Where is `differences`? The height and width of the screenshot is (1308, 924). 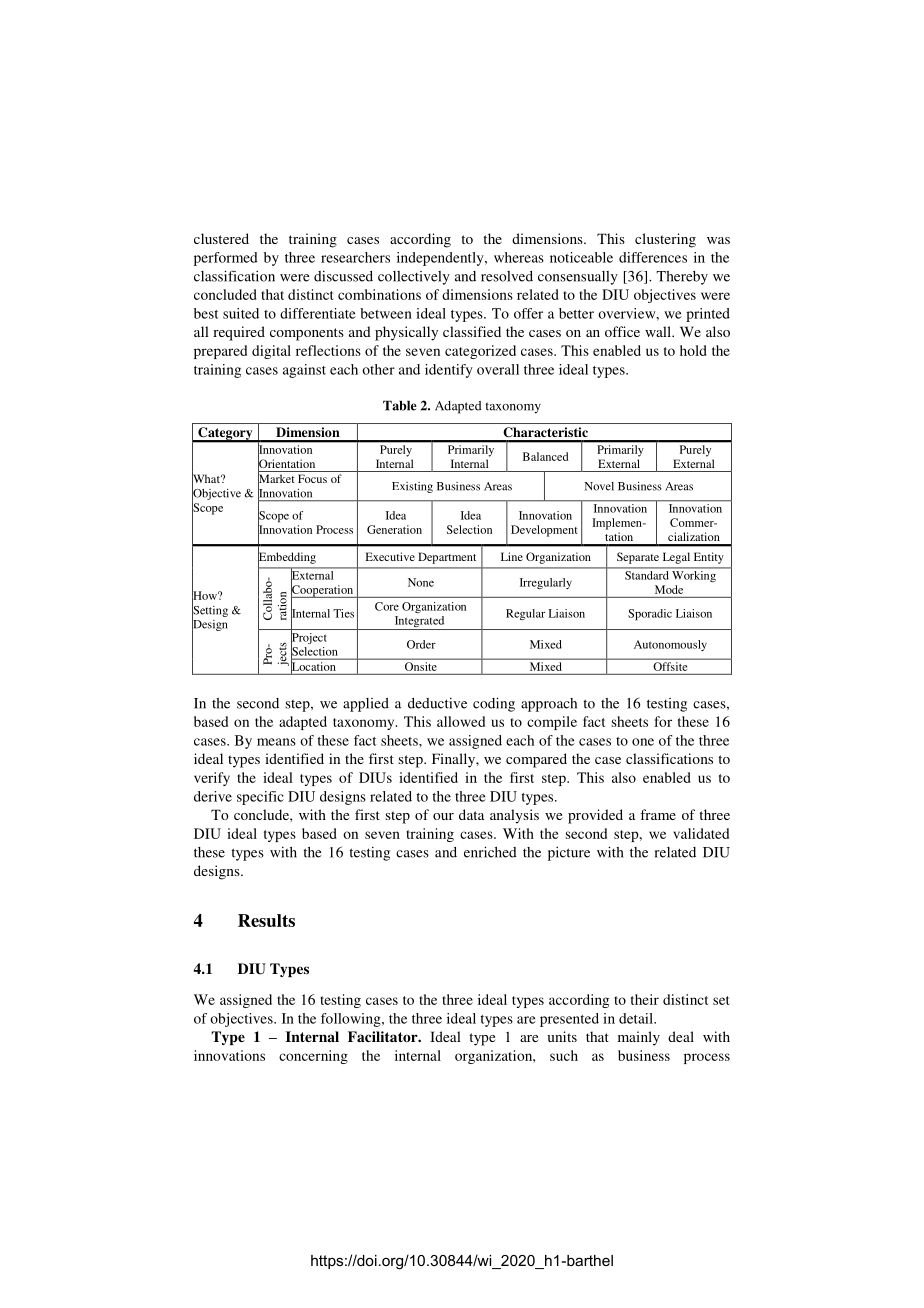
differences is located at coordinates (653, 257).
